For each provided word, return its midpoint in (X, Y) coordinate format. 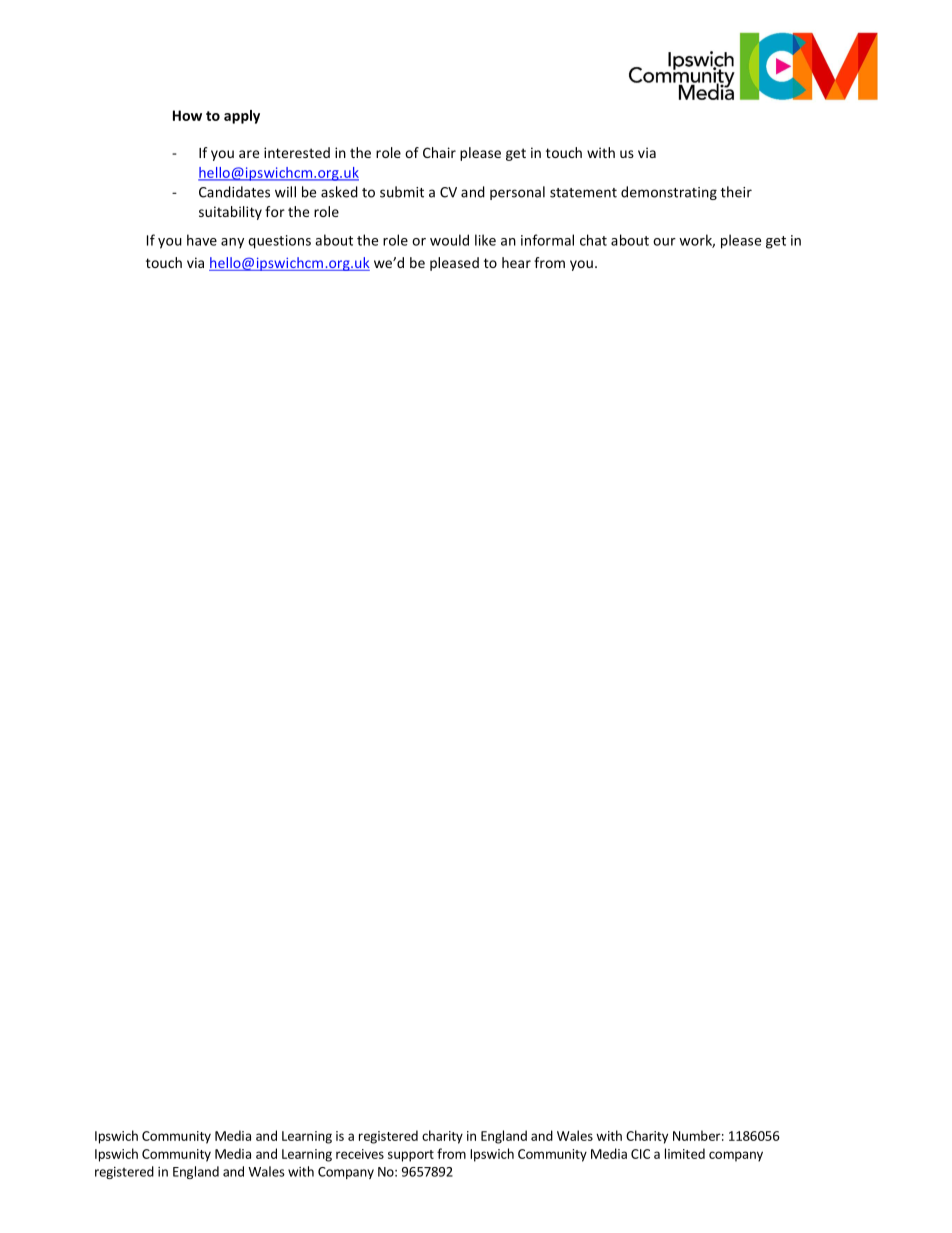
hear (516, 262)
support (411, 1156)
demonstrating (669, 193)
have (202, 240)
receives (360, 1154)
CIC (640, 1154)
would (449, 240)
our (664, 242)
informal (547, 240)
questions (279, 242)
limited (685, 1153)
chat (593, 240)
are (249, 154)
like (485, 240)
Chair (439, 152)
